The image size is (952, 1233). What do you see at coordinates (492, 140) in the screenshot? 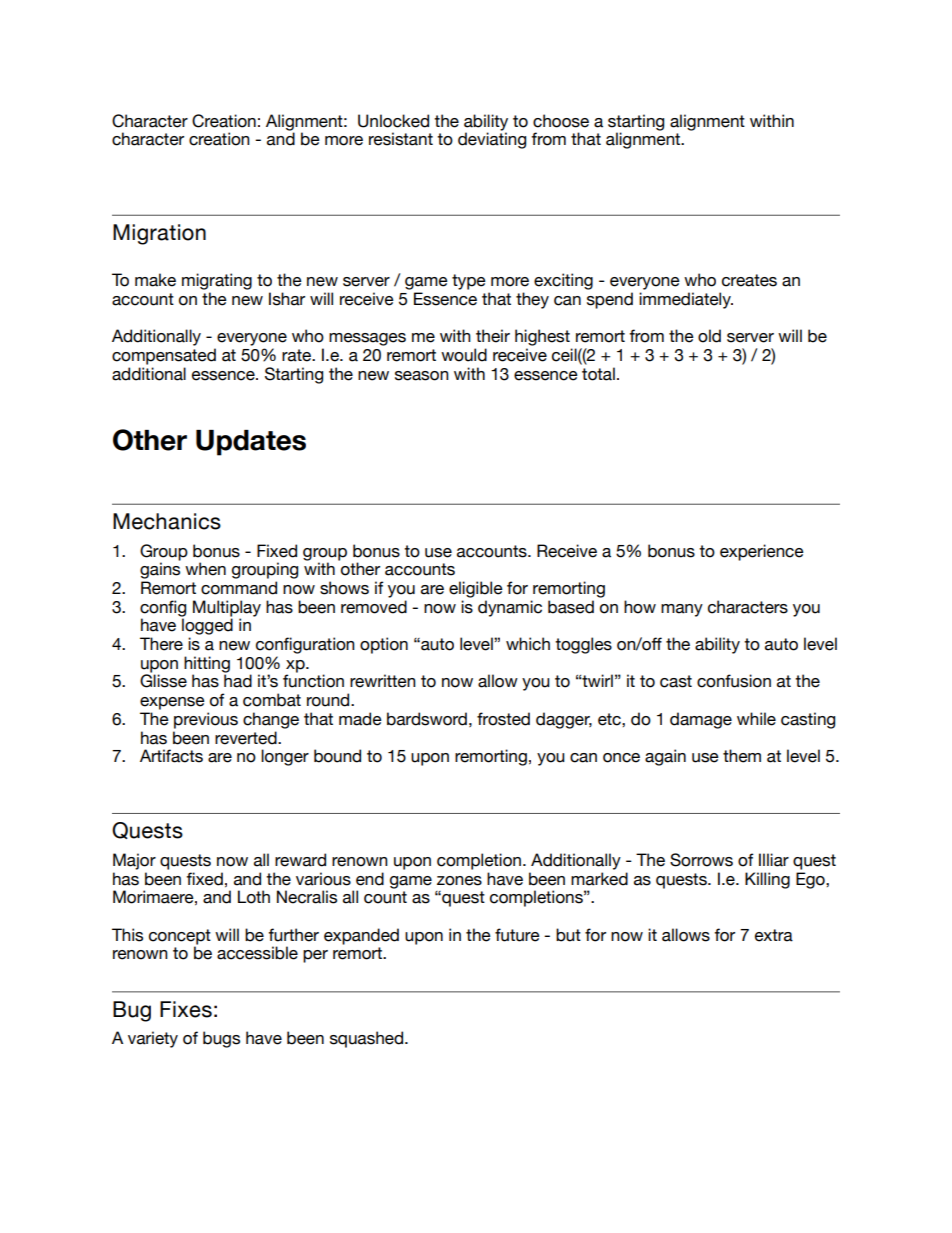
I see `deviating` at bounding box center [492, 140].
